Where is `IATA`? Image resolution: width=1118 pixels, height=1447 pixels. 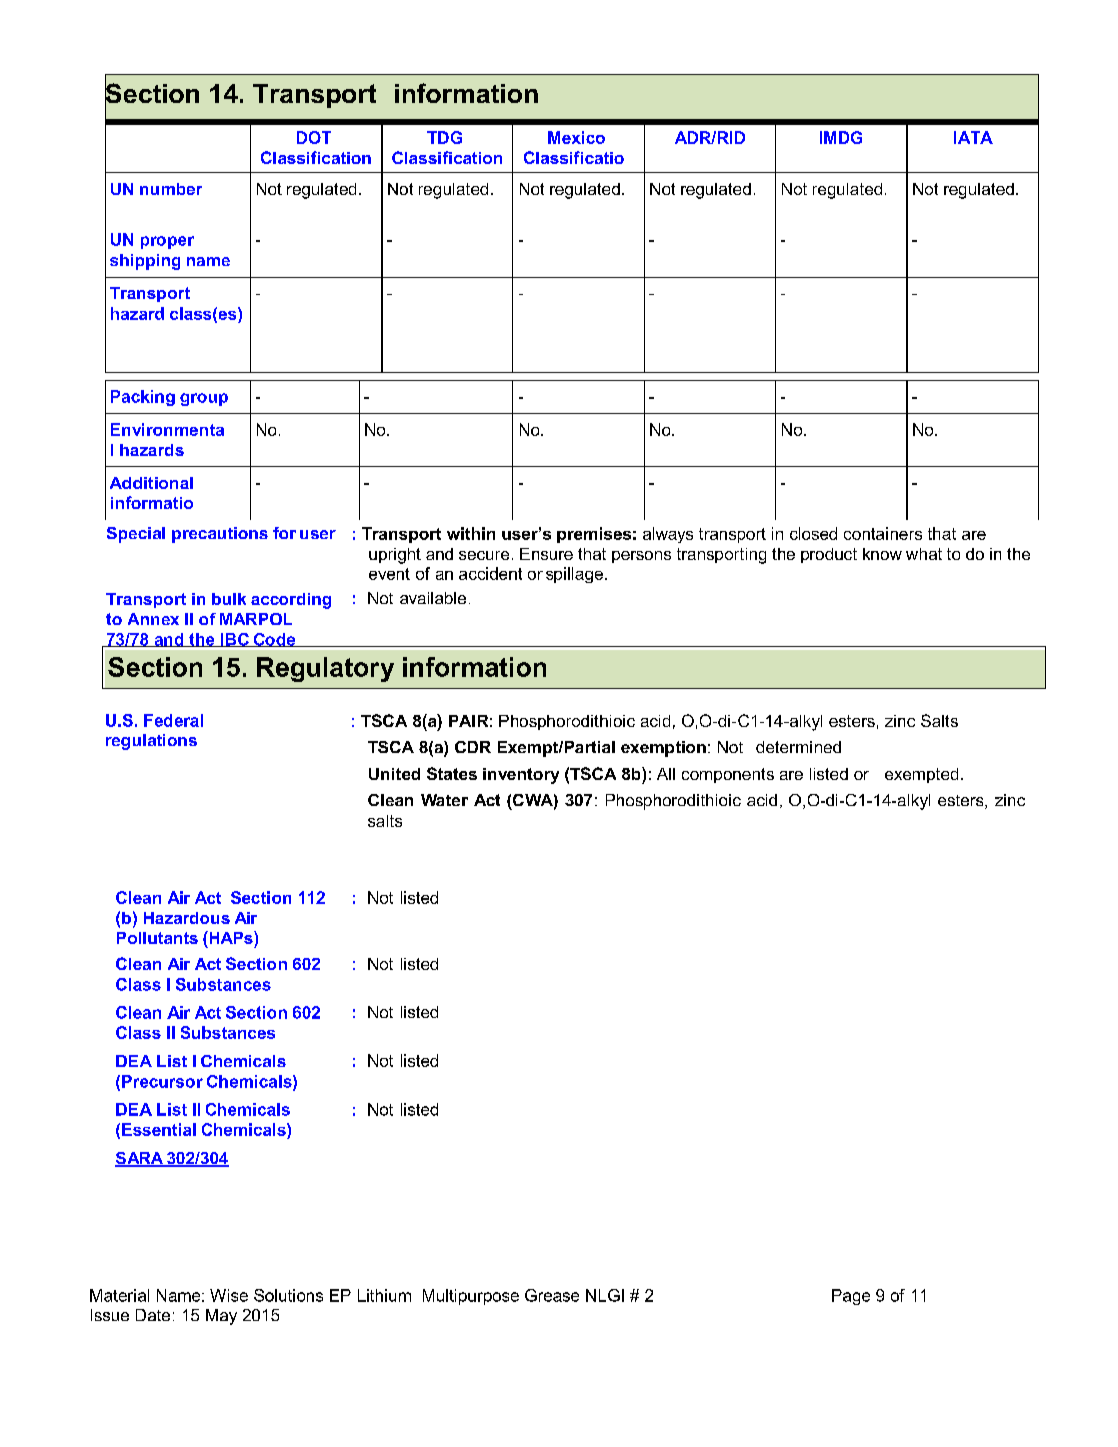 IATA is located at coordinates (973, 137).
